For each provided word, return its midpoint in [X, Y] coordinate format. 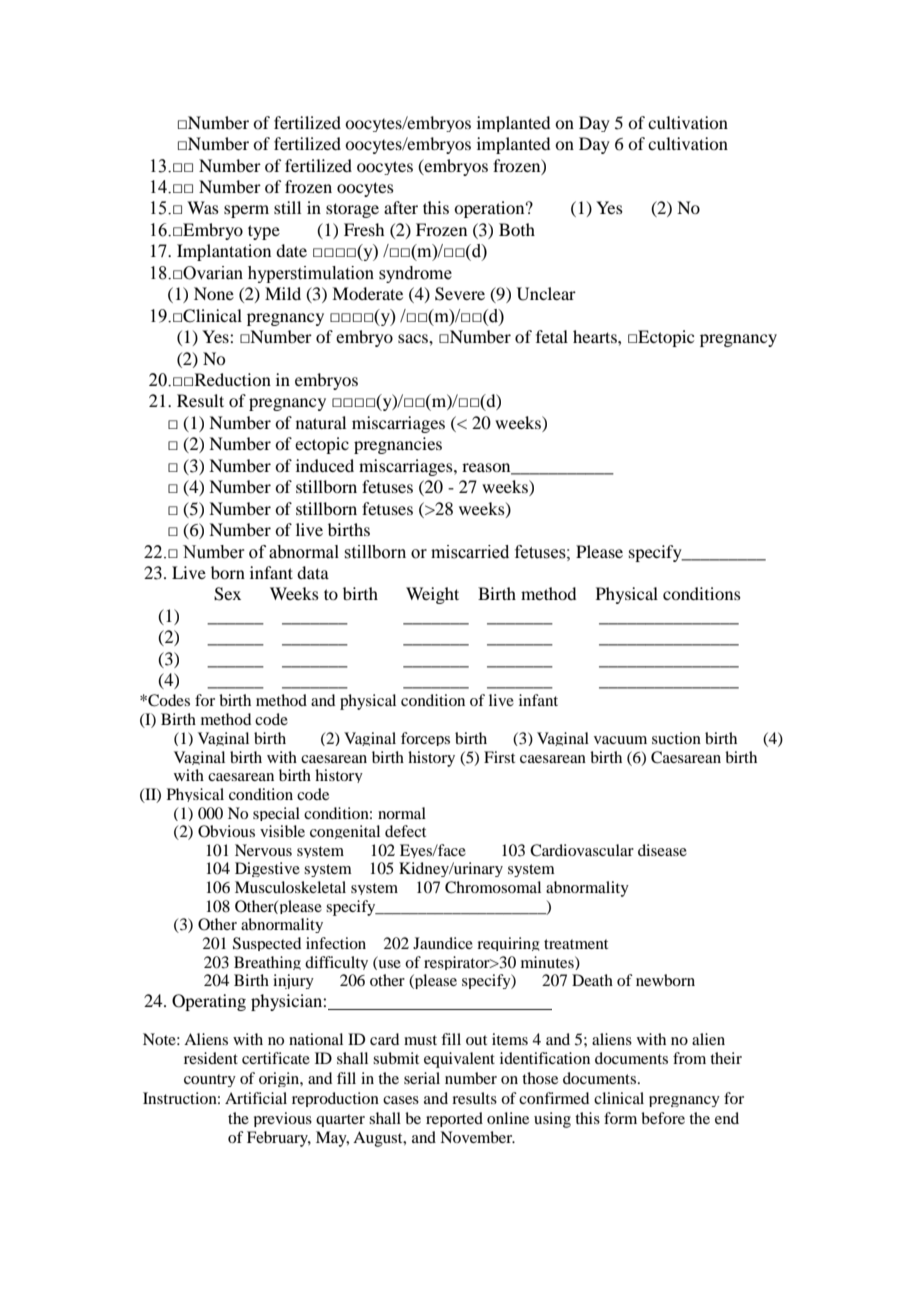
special [276, 814]
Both [517, 229]
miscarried [470, 552]
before [663, 1118]
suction [676, 738]
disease [662, 850]
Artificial [256, 1098]
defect [405, 831]
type [264, 232]
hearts [596, 336]
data [313, 572]
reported [454, 1119]
